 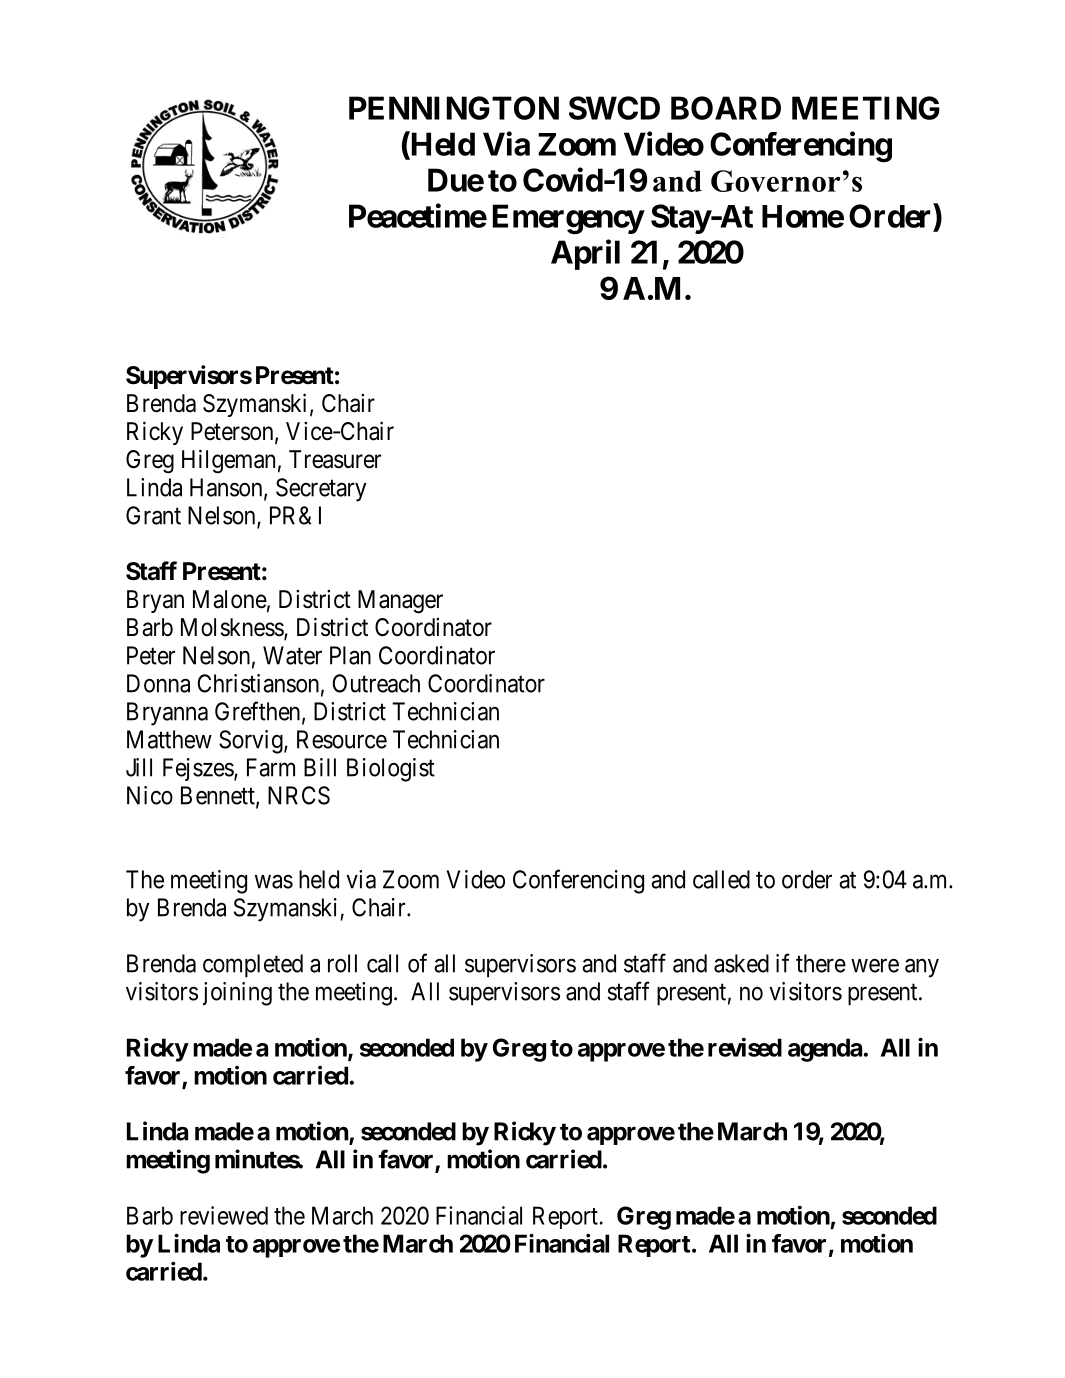 I want to click on revised, so click(x=745, y=1047).
